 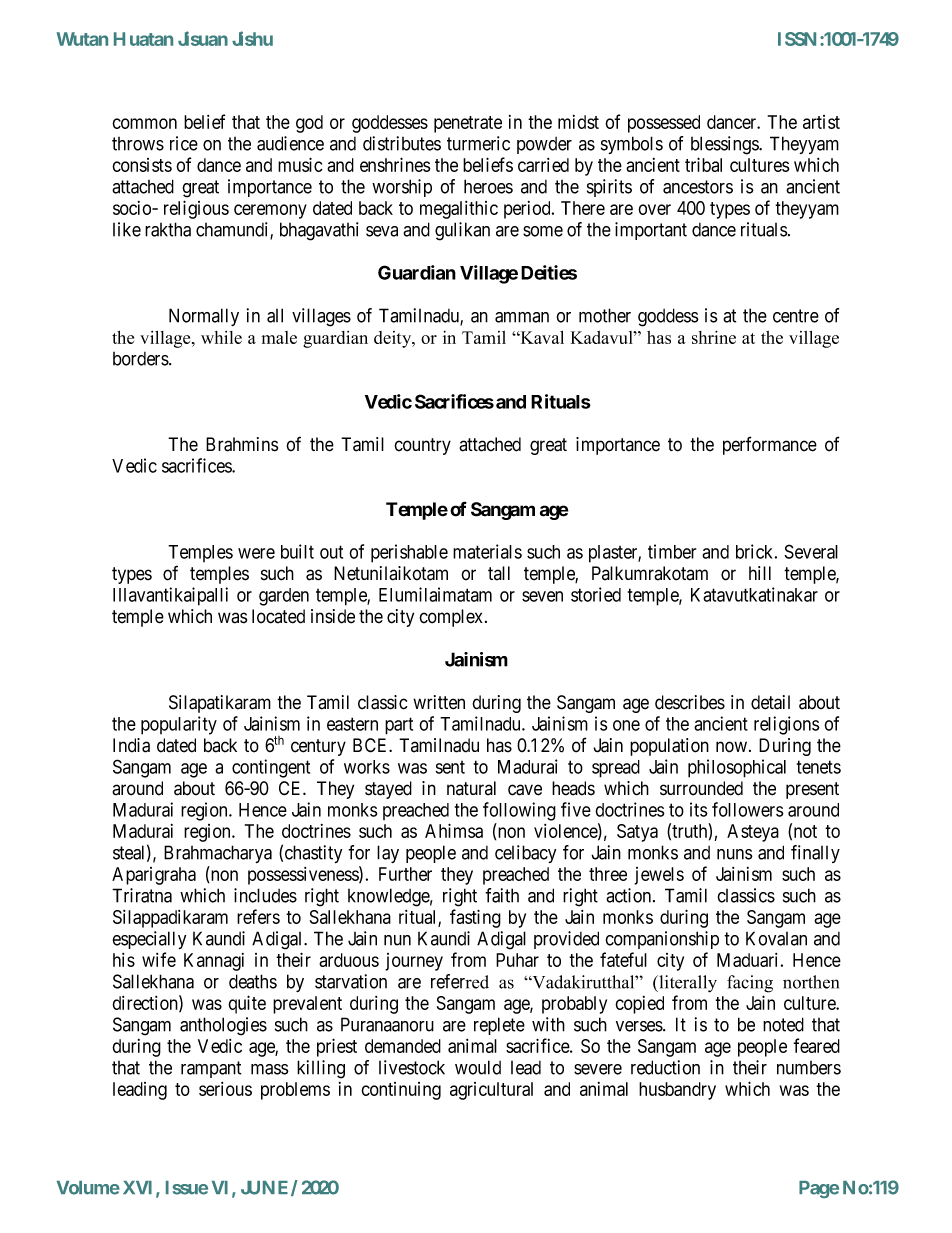 What do you see at coordinates (184, 143) in the screenshot?
I see `rice` at bounding box center [184, 143].
